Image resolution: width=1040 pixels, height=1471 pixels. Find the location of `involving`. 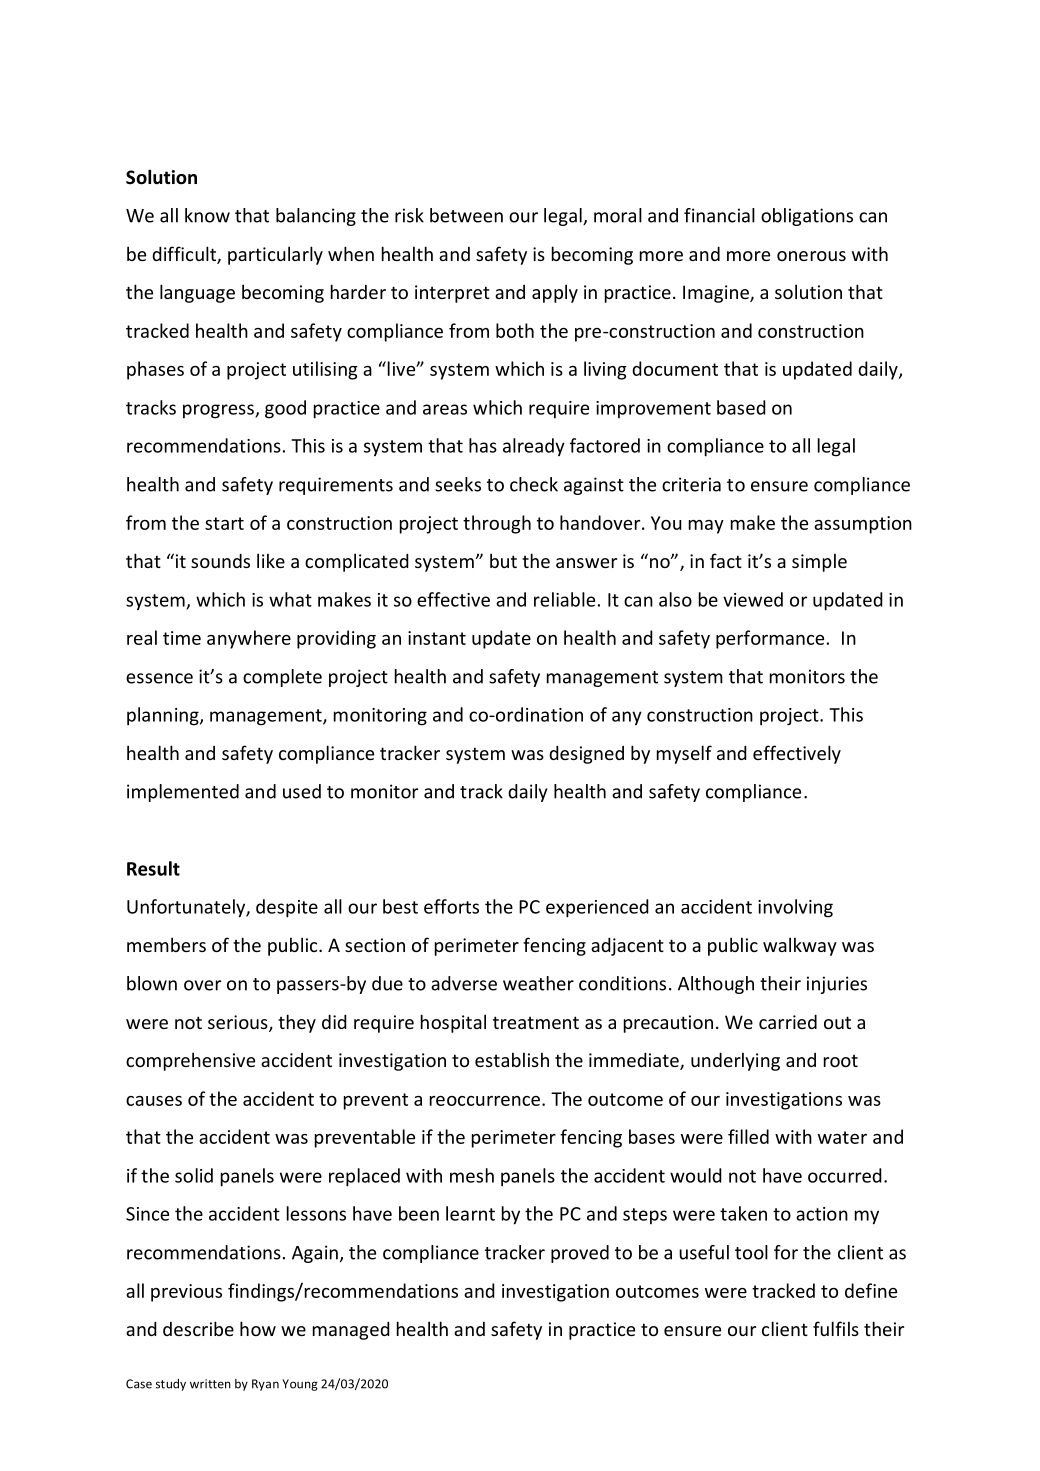

involving is located at coordinates (795, 908).
